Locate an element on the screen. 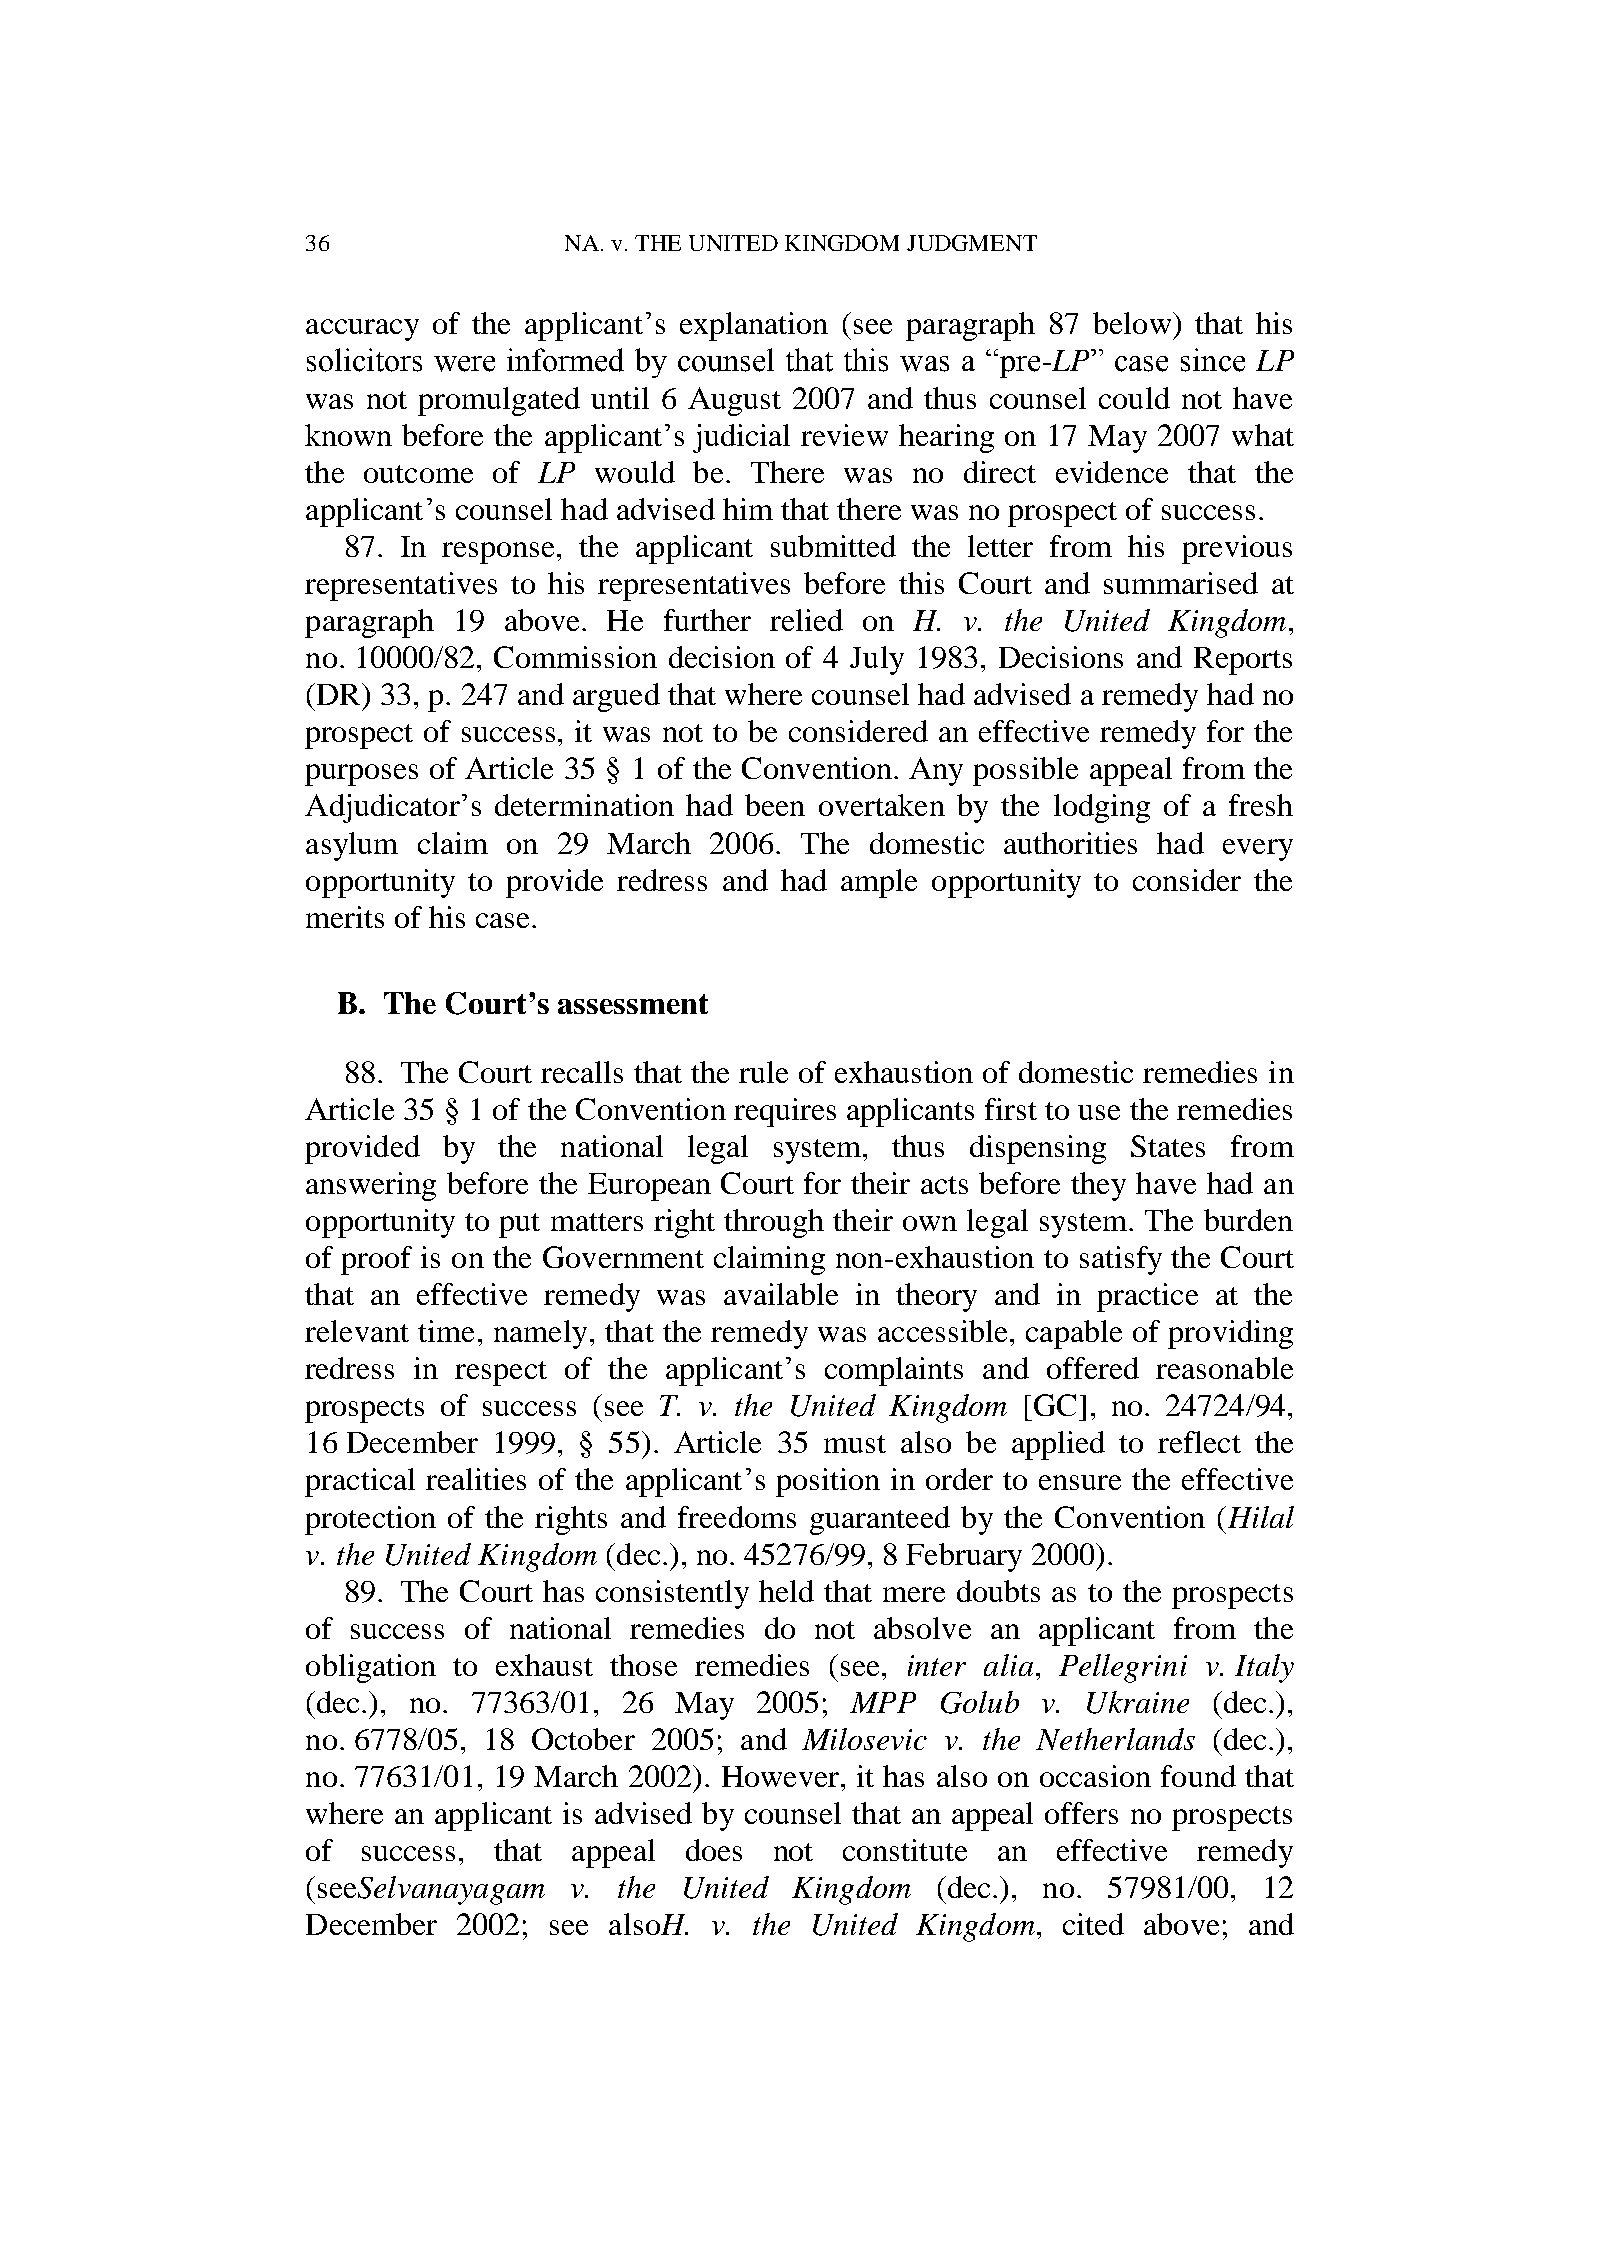  cited is located at coordinates (1093, 1924).
